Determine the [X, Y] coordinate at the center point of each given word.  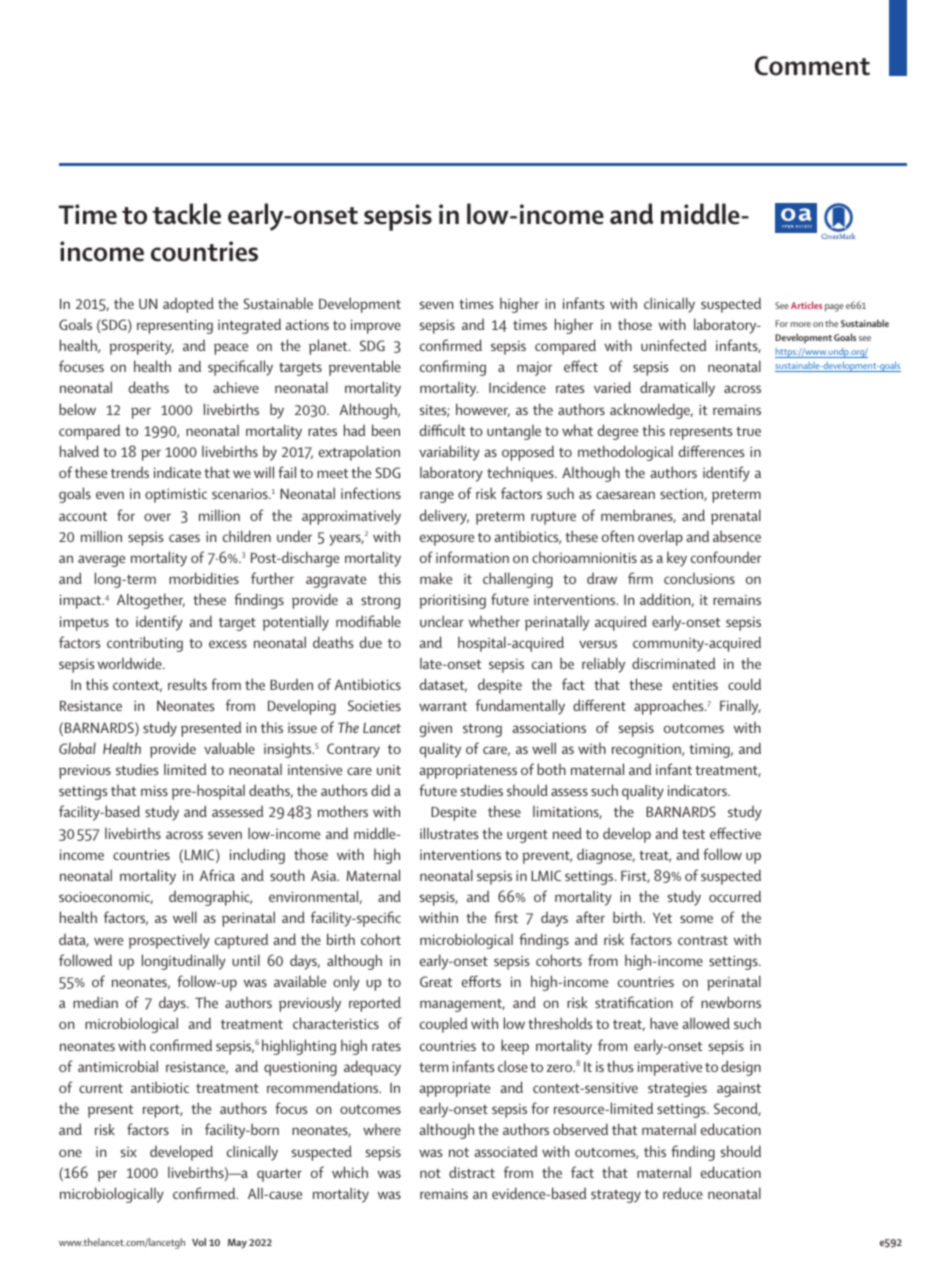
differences [711, 451]
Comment [812, 66]
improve [376, 326]
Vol [199, 1242]
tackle [186, 214]
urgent [527, 836]
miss [154, 790]
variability [449, 453]
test [693, 834]
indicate [177, 472]
